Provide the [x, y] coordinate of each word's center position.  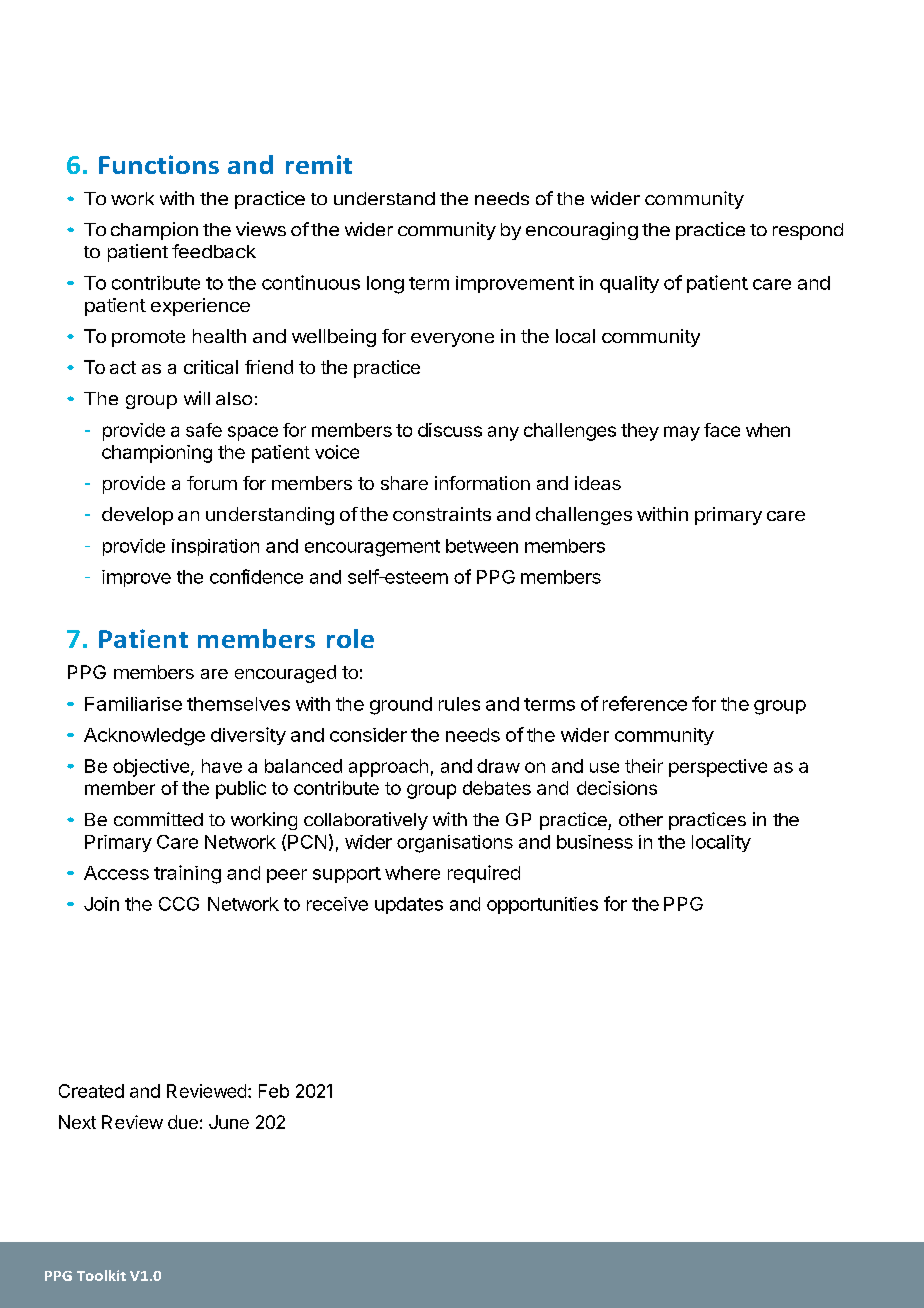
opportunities [542, 905]
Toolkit [101, 1275]
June [229, 1122]
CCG [179, 904]
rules [459, 704]
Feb [274, 1091]
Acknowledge [144, 737]
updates [409, 905]
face [722, 430]
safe [204, 430]
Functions [159, 164]
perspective [718, 768]
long [385, 285]
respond [808, 231]
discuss [450, 430]
